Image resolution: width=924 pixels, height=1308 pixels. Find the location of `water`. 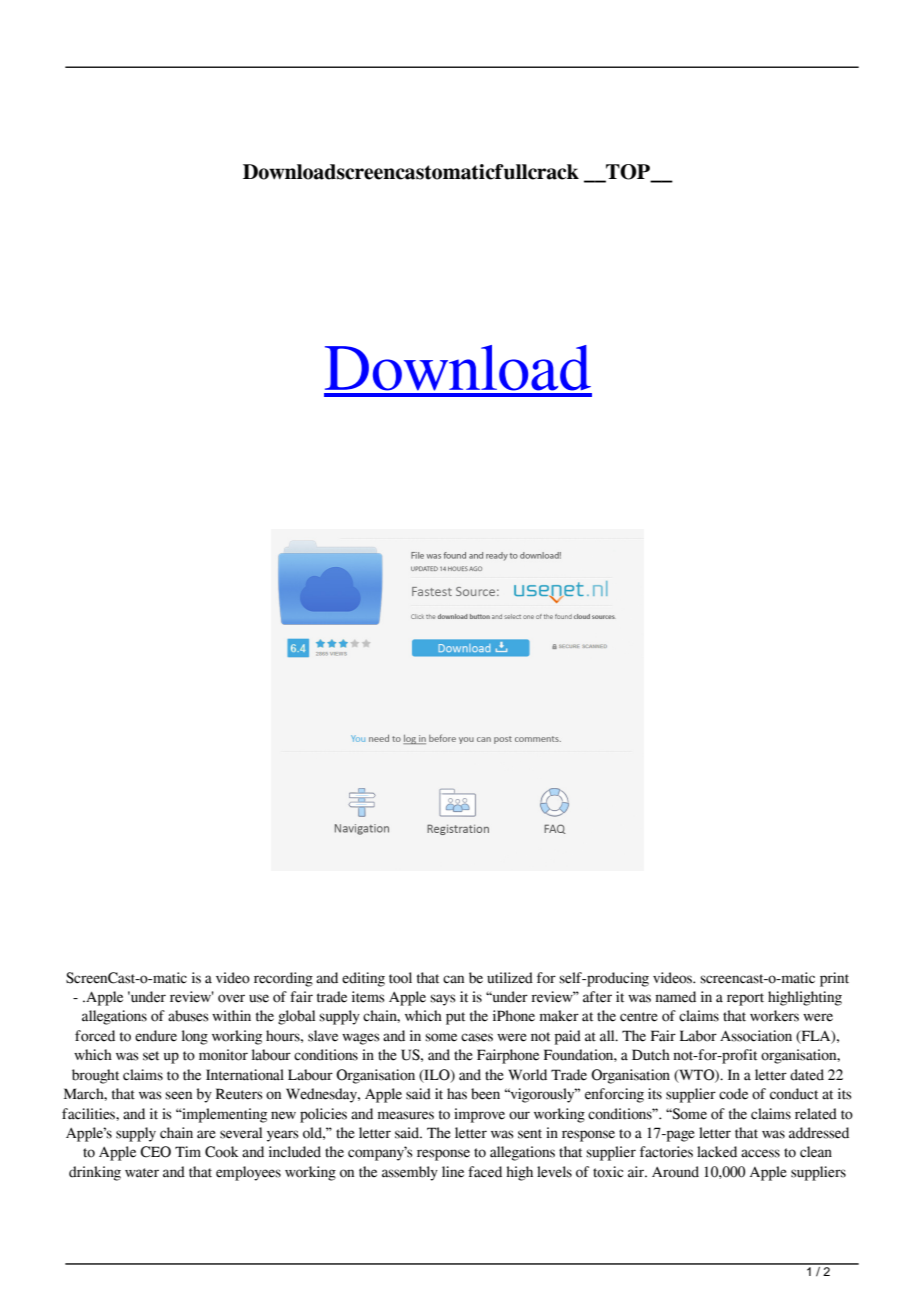

water is located at coordinates (142, 1173).
